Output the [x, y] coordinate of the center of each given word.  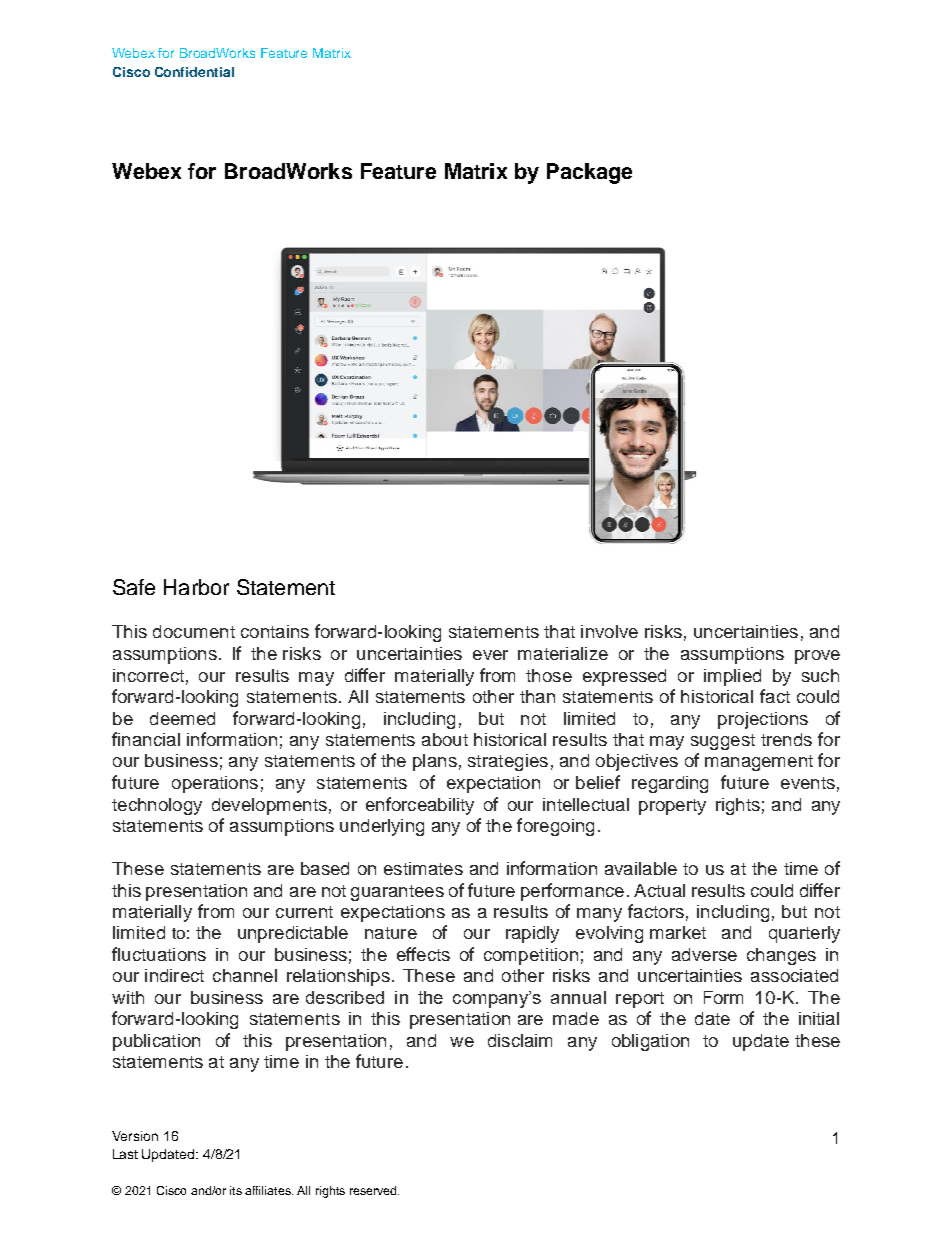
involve [609, 631]
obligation [650, 1042]
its [236, 1190]
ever [490, 655]
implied [732, 677]
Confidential [194, 72]
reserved [374, 1190]
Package [589, 173]
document [194, 631]
